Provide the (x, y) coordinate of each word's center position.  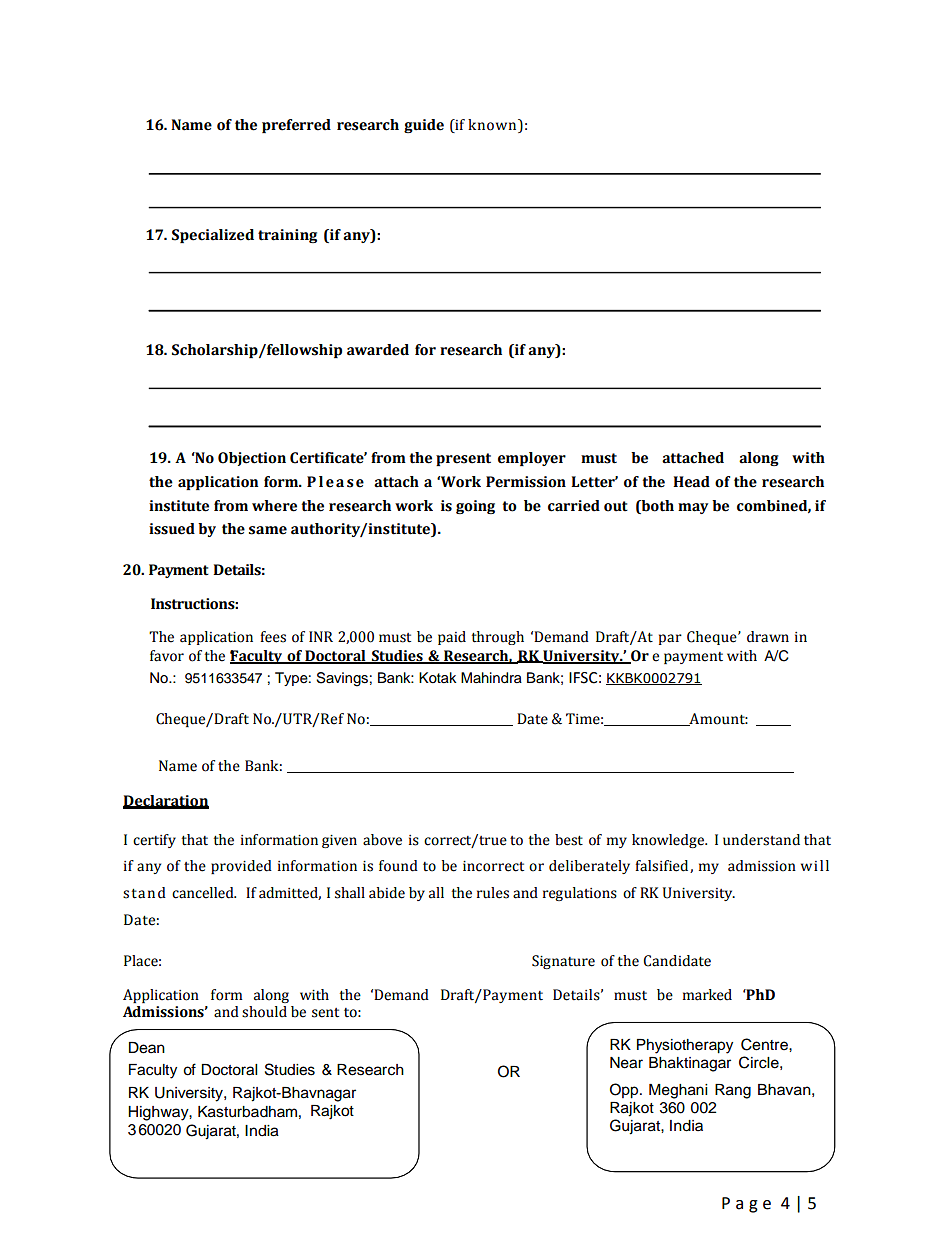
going (475, 507)
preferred (296, 126)
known (493, 125)
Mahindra (491, 678)
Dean (147, 1048)
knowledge (669, 841)
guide (424, 126)
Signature (563, 962)
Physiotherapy (685, 1046)
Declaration (166, 802)
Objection (252, 459)
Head (691, 482)
